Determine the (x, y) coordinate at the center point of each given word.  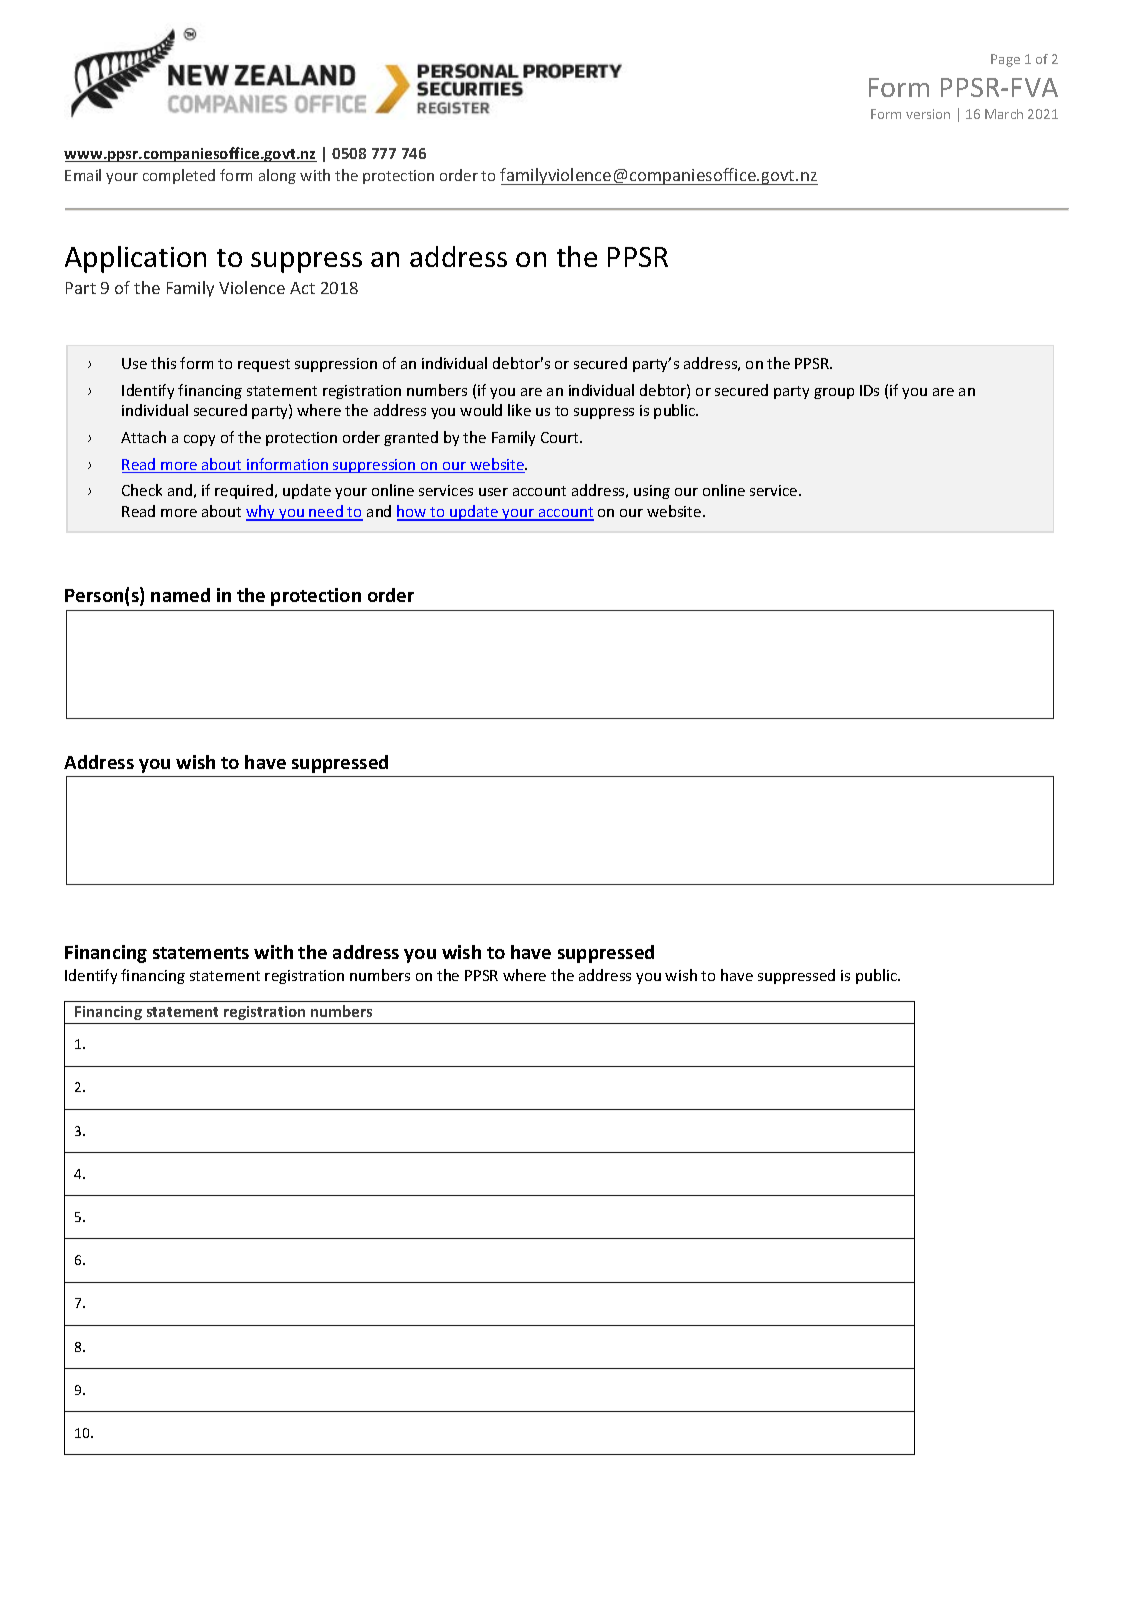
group (834, 393)
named (180, 595)
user (493, 492)
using (652, 492)
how (413, 512)
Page (1005, 60)
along (277, 176)
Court (561, 437)
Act (302, 288)
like (519, 410)
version (928, 114)
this (163, 363)
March (1004, 114)
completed (179, 176)
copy (199, 440)
